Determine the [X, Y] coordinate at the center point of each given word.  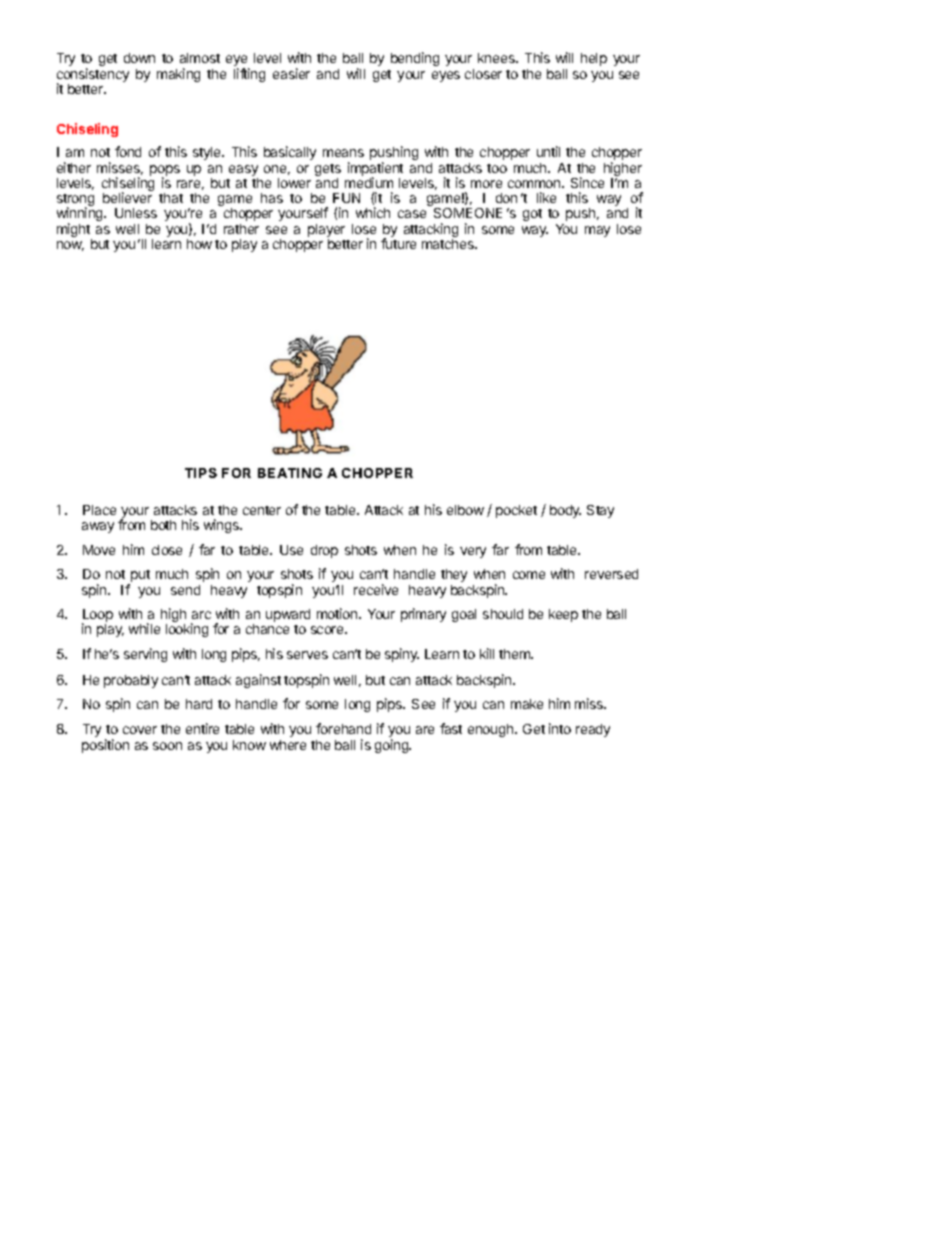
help [594, 59]
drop [324, 551]
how [199, 244]
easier [291, 73]
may [597, 231]
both [163, 525]
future [398, 243]
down [139, 58]
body [565, 511]
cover [140, 730]
